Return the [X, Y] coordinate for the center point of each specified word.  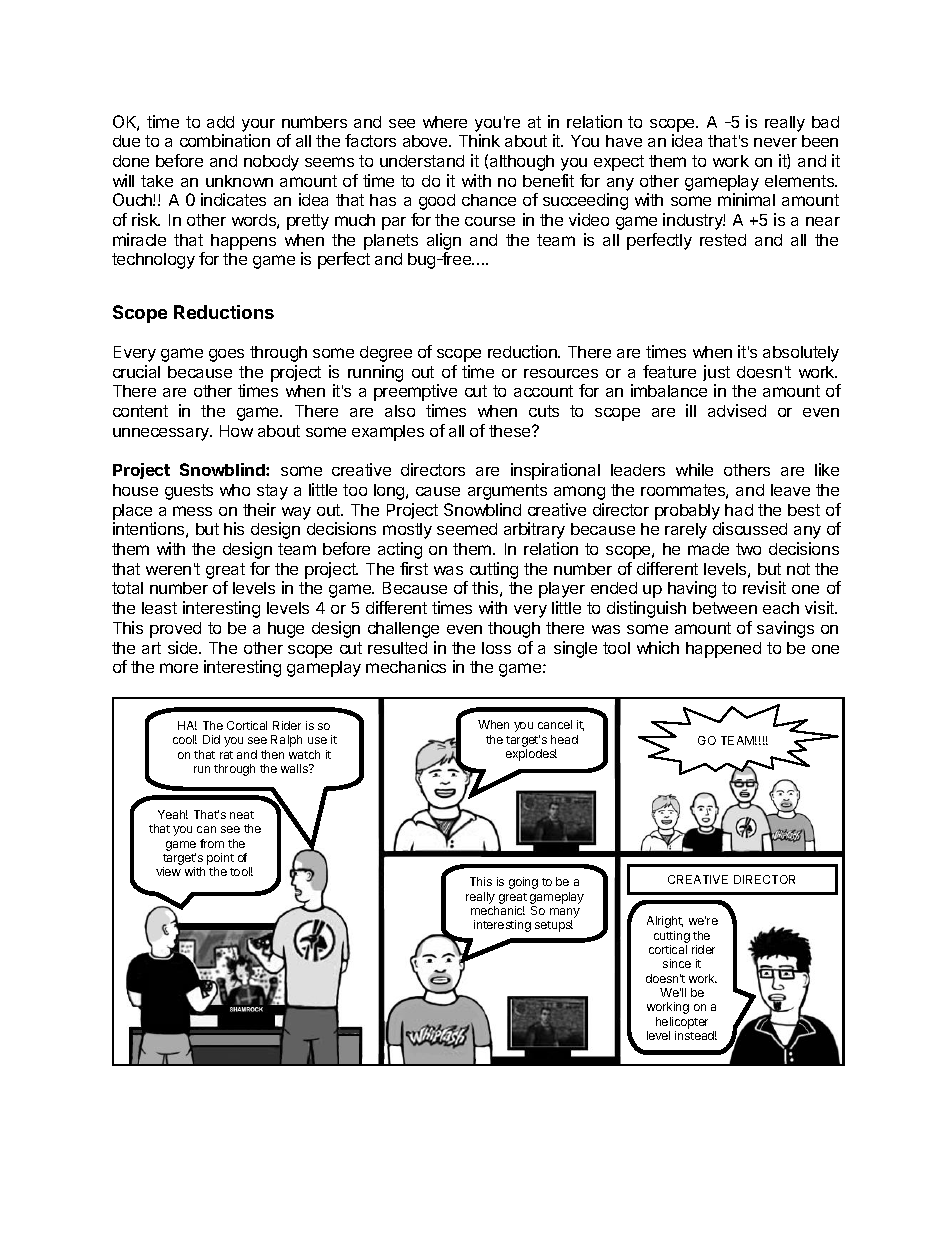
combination [225, 140]
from [212, 843]
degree [386, 354]
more [179, 668]
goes [226, 355]
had [739, 510]
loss [496, 648]
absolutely [801, 354]
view [168, 871]
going [523, 883]
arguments [507, 492]
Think [479, 140]
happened [723, 650]
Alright [665, 922]
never [775, 142]
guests [189, 492]
